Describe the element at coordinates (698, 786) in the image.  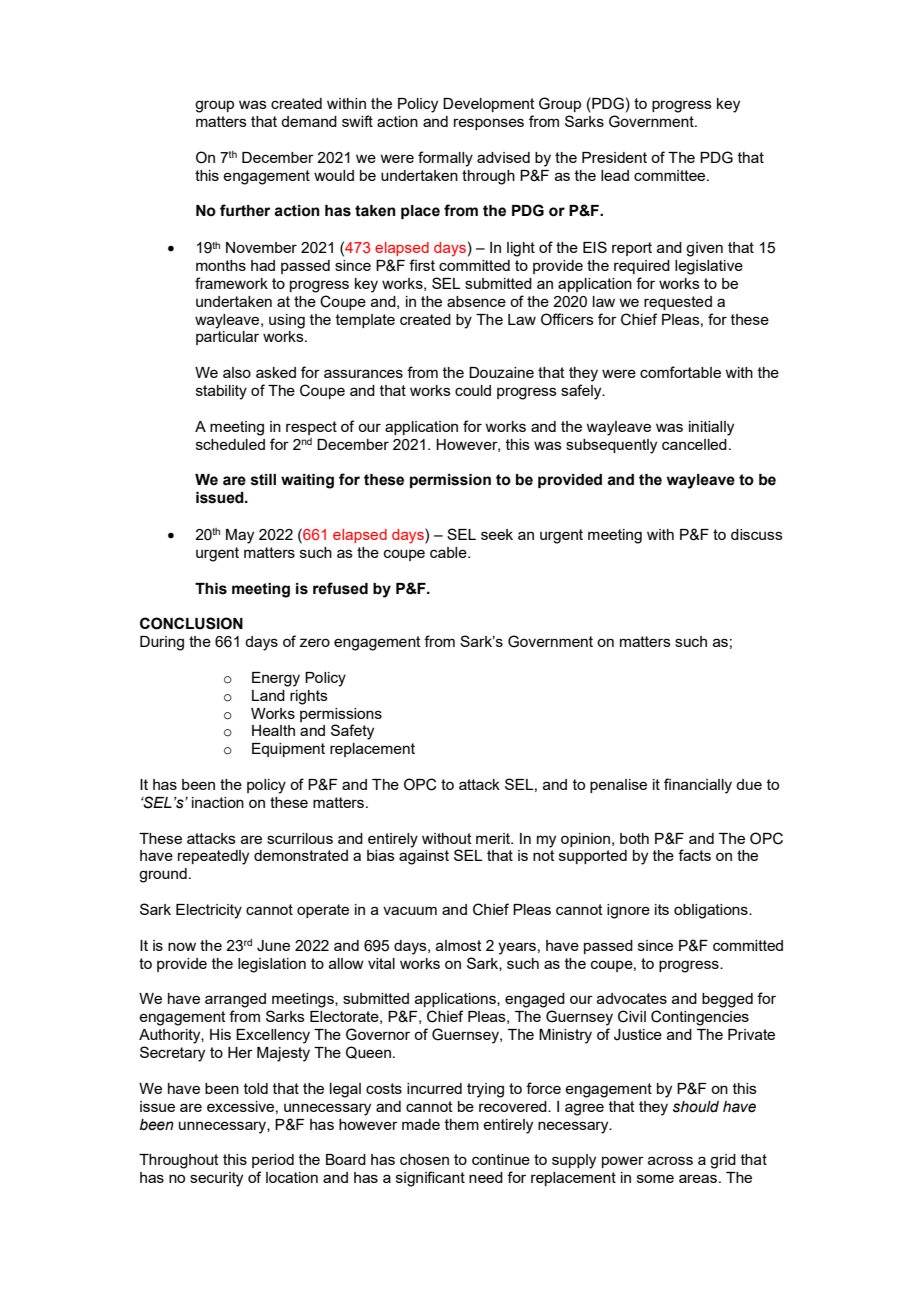
I see `financially` at that location.
